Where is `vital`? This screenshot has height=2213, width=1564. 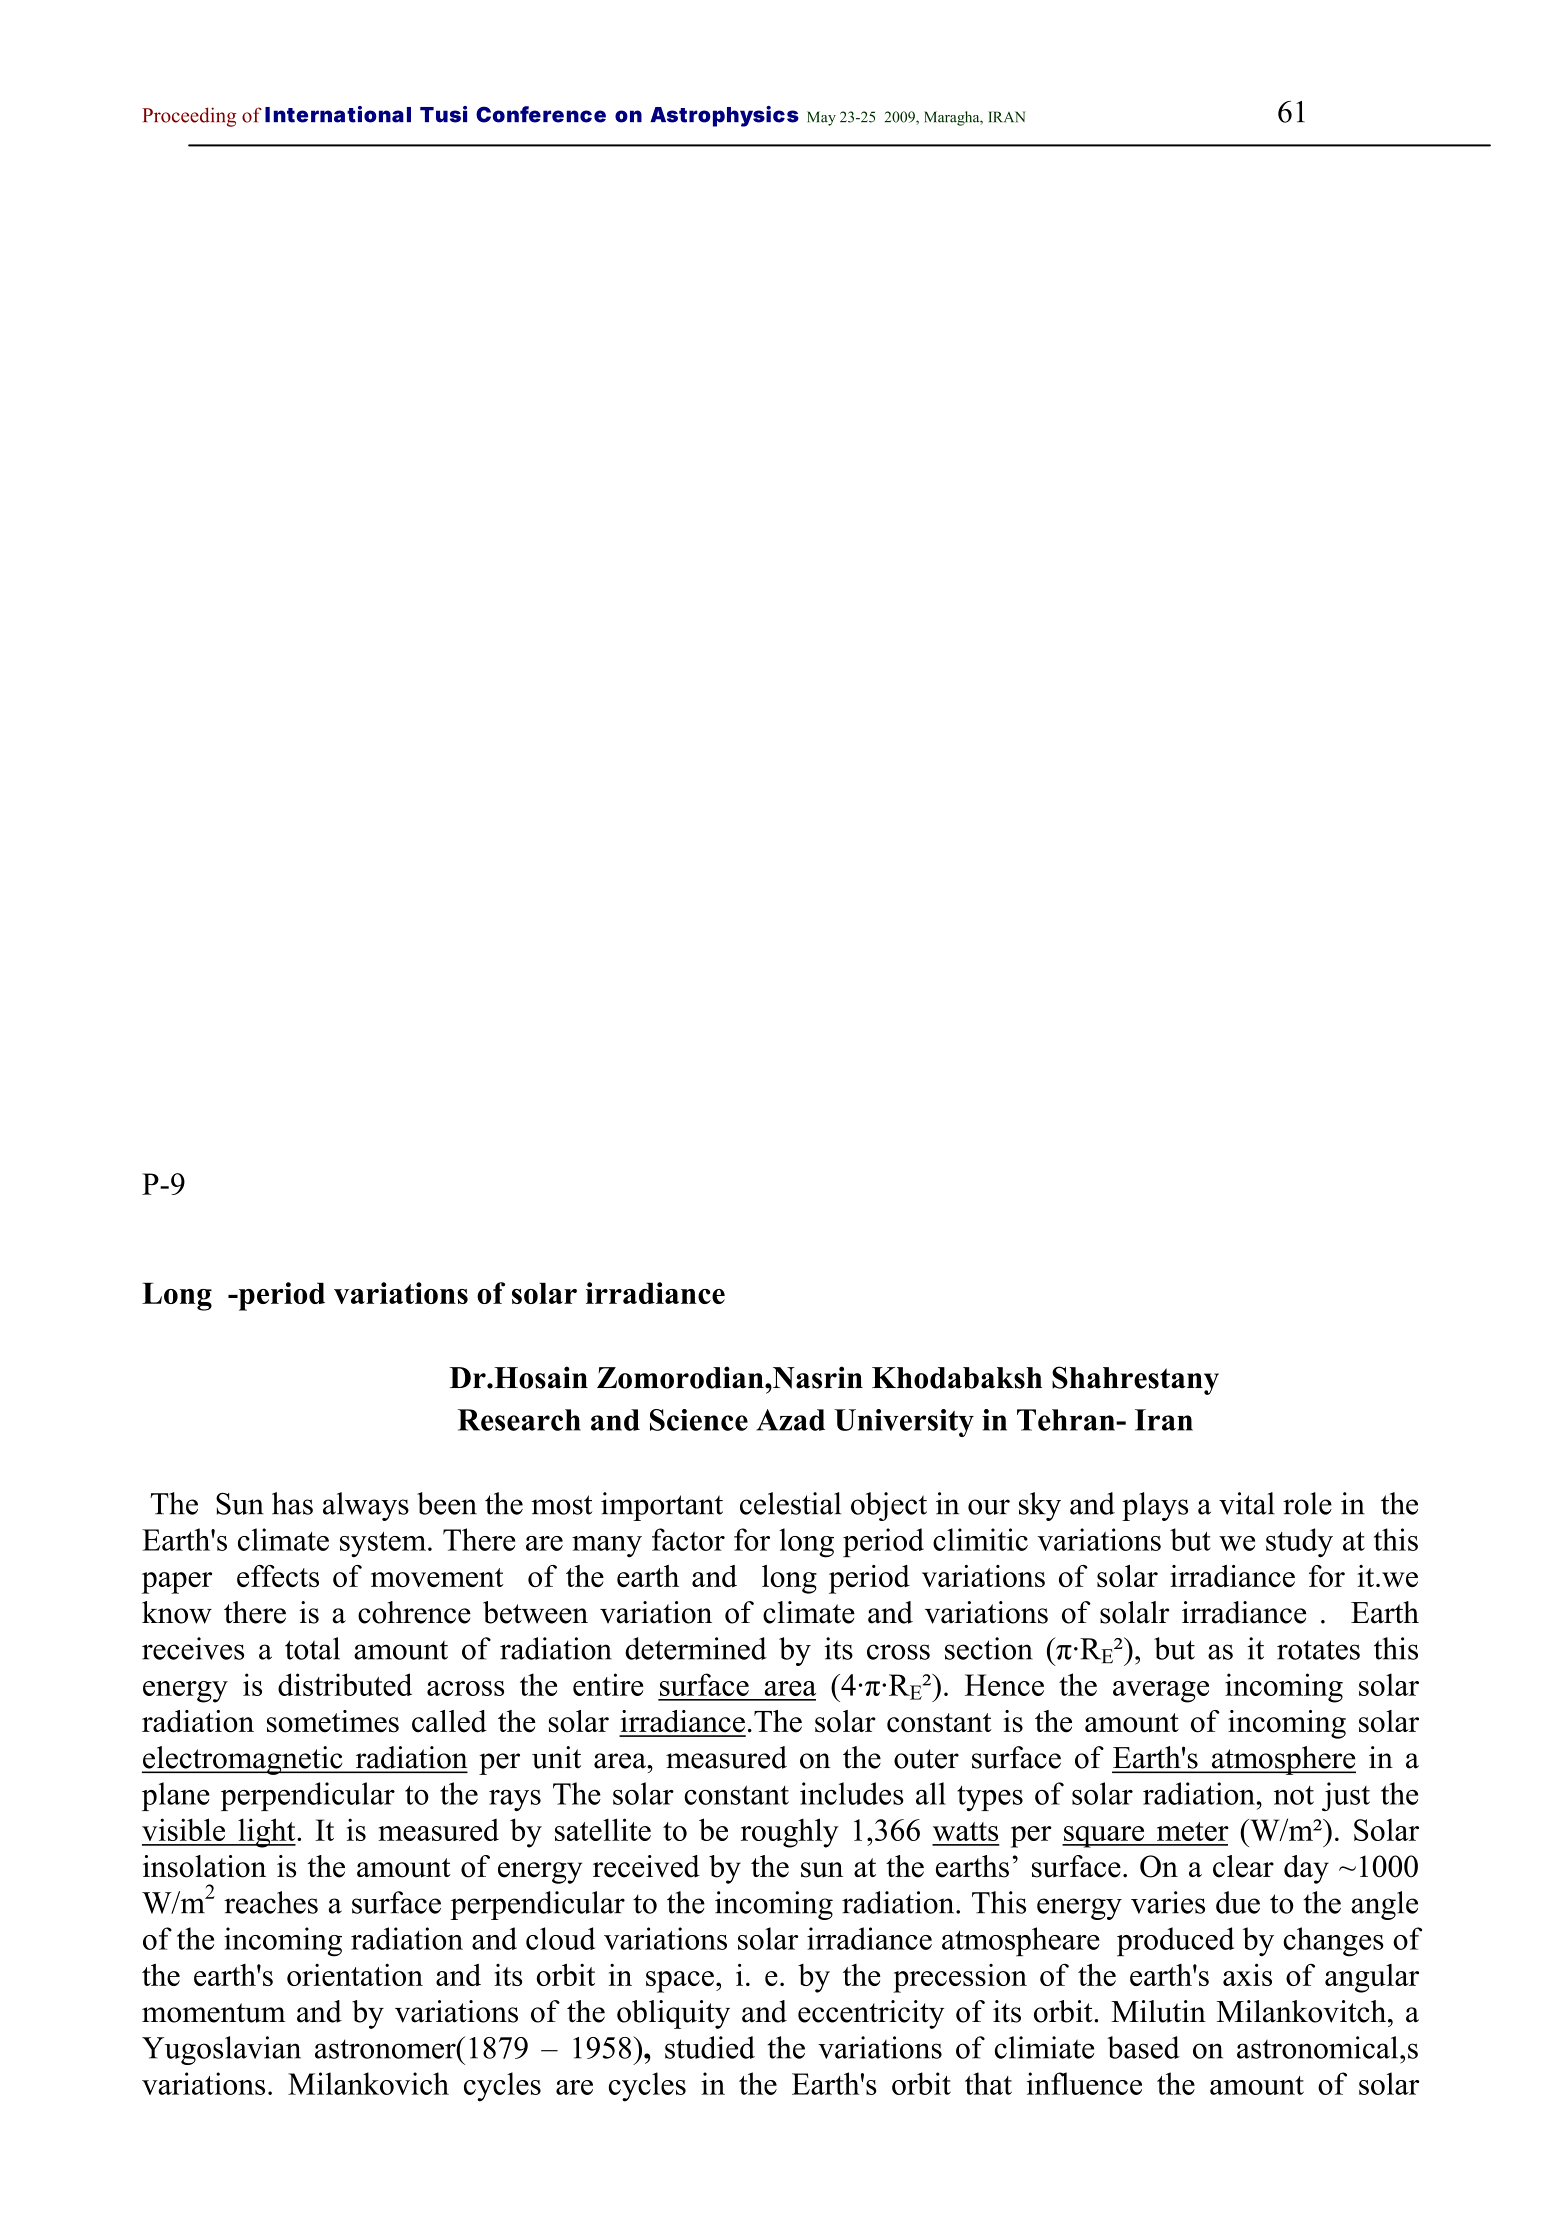 vital is located at coordinates (1247, 1503).
